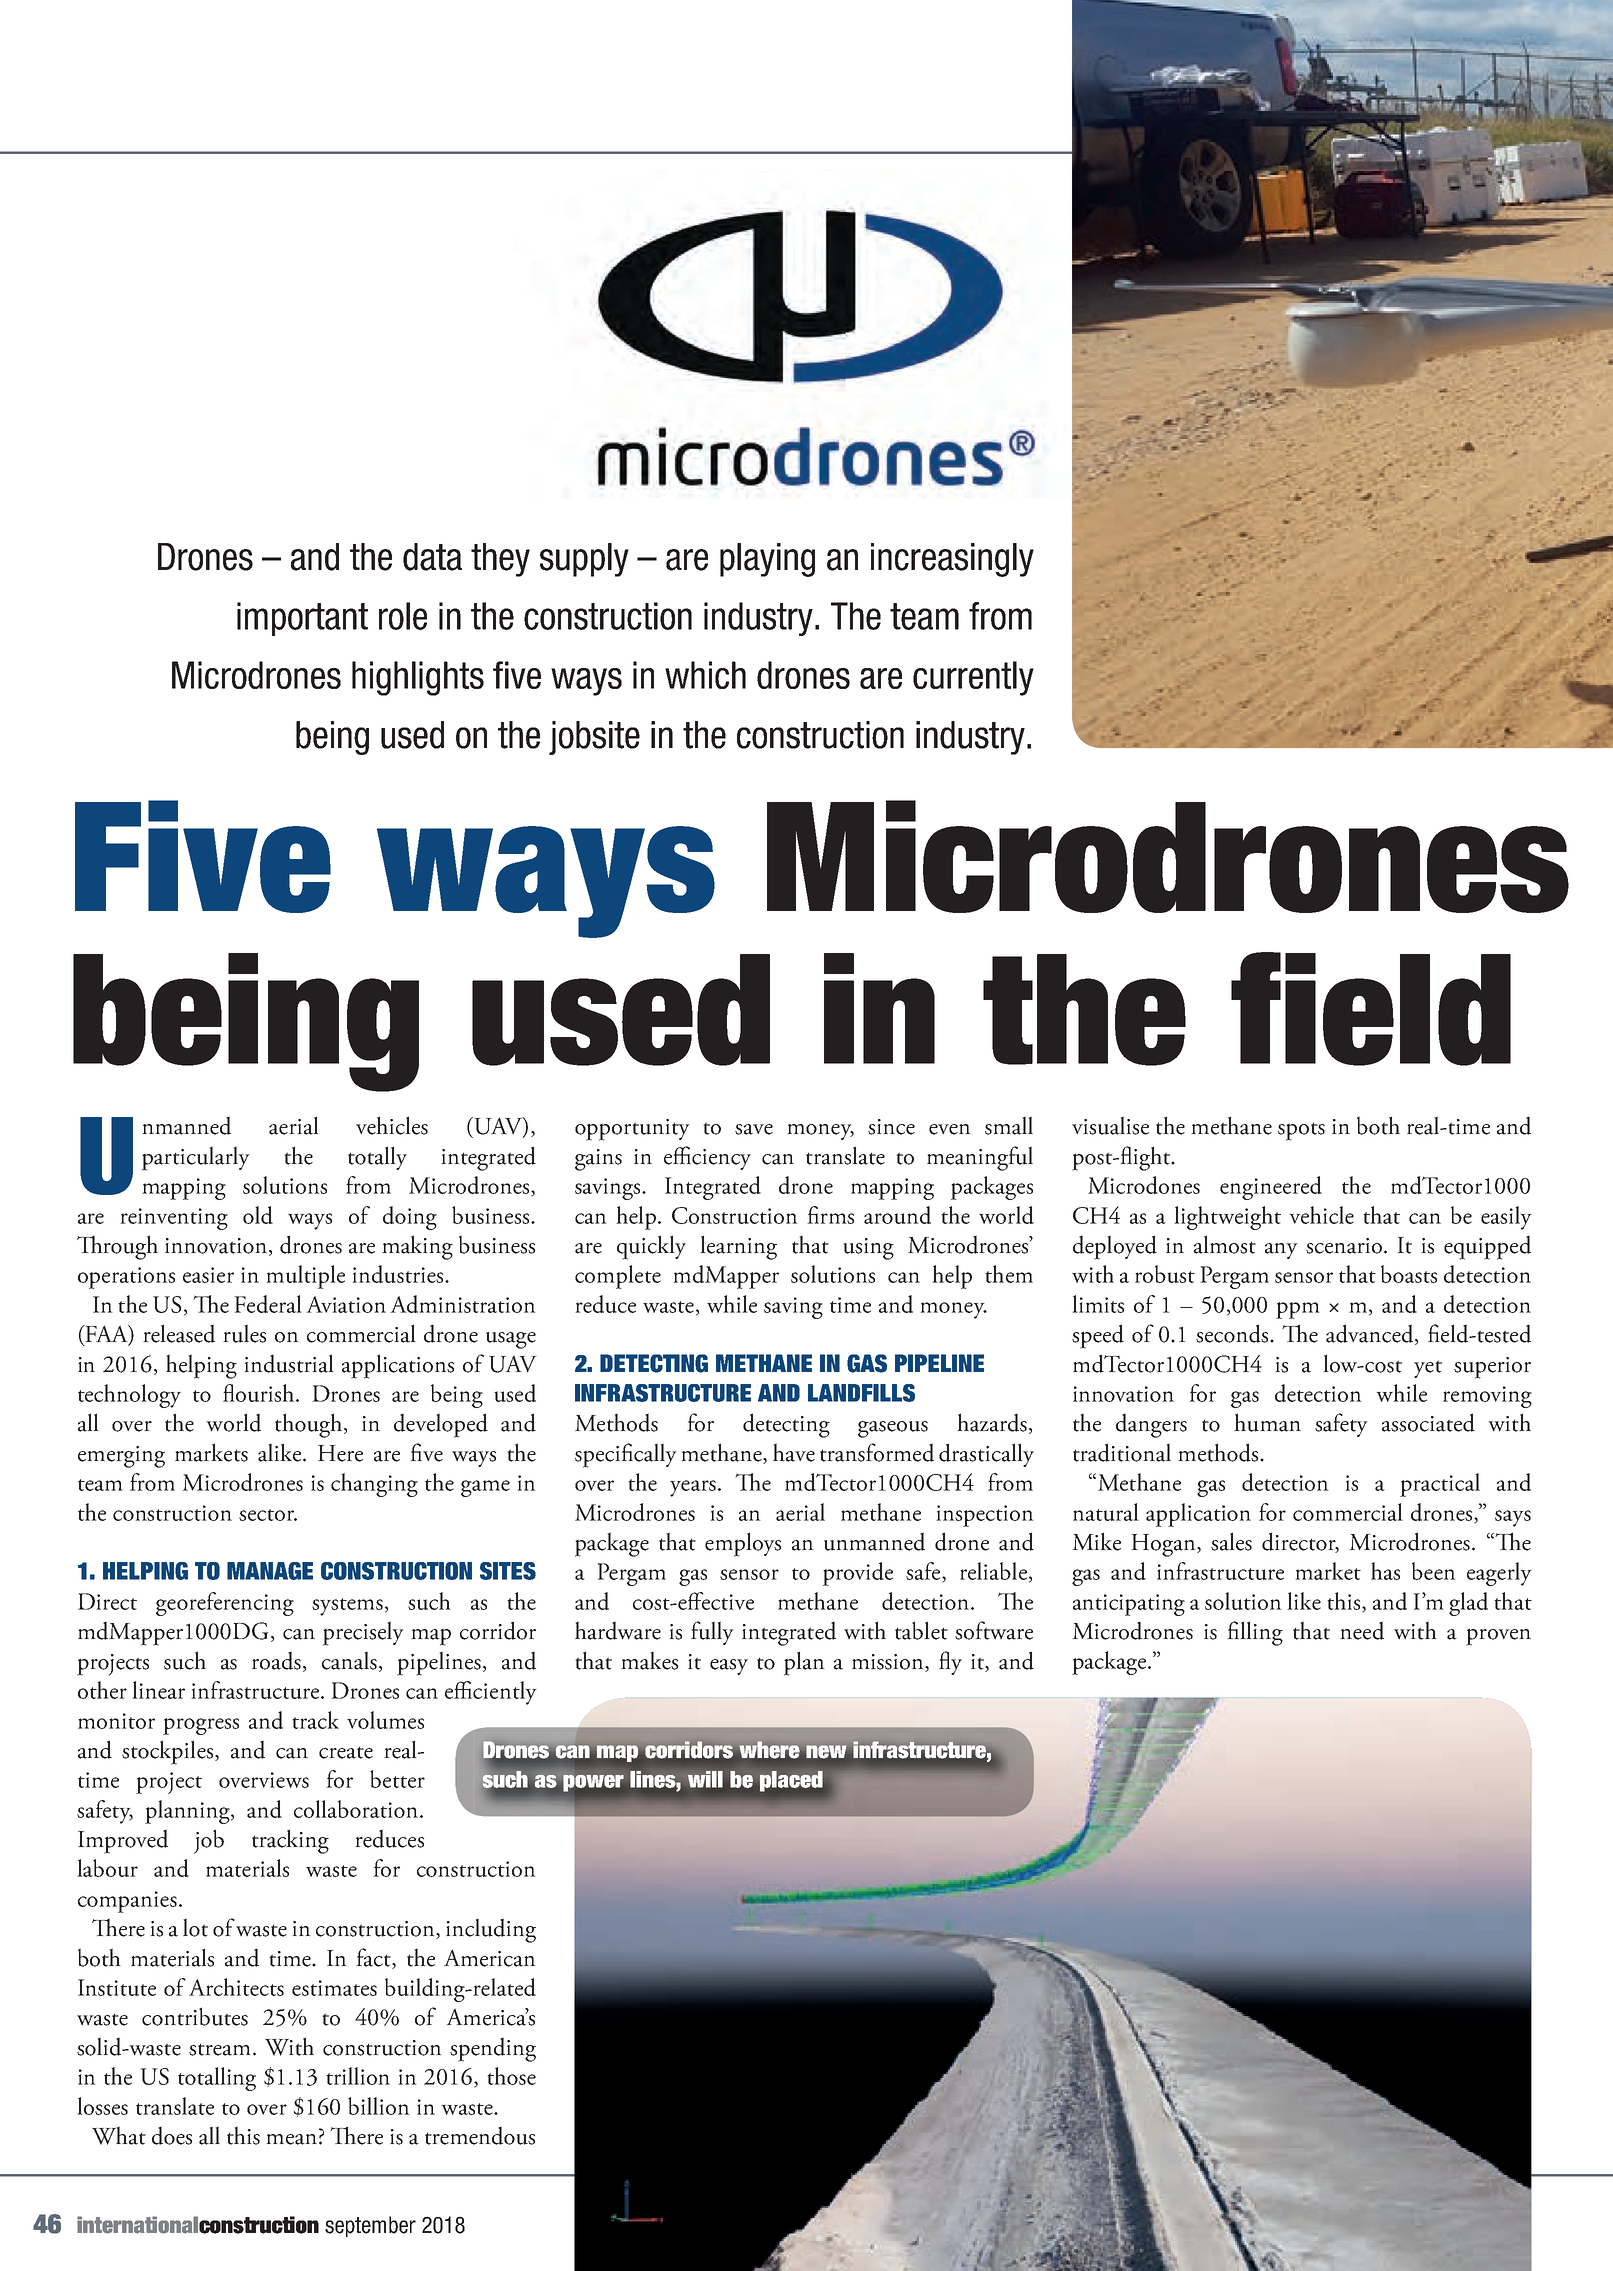 The height and width of the document is (2271, 1613). What do you see at coordinates (203, 856) in the document?
I see `Five` at bounding box center [203, 856].
